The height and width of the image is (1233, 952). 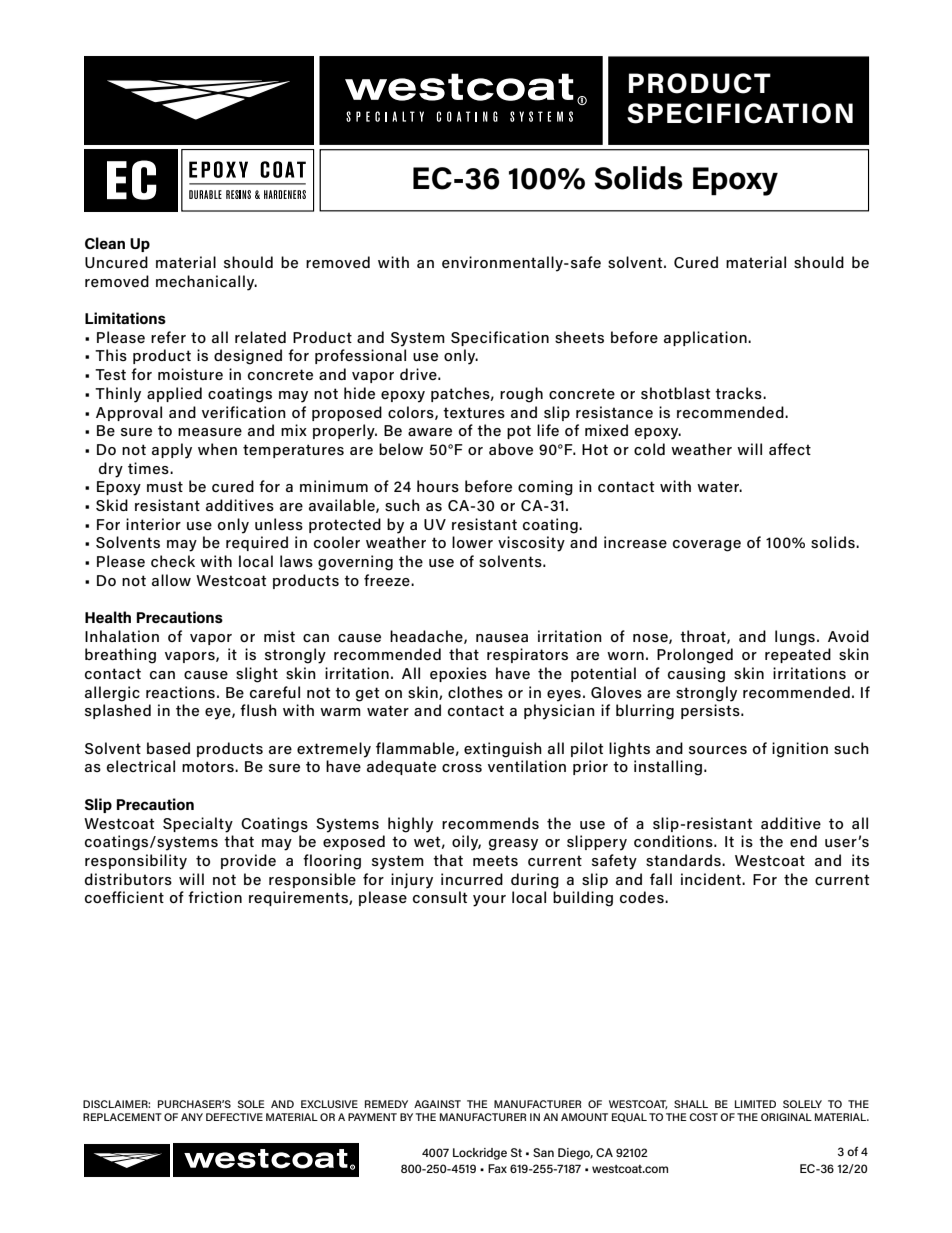 I want to click on incident, so click(x=712, y=879).
